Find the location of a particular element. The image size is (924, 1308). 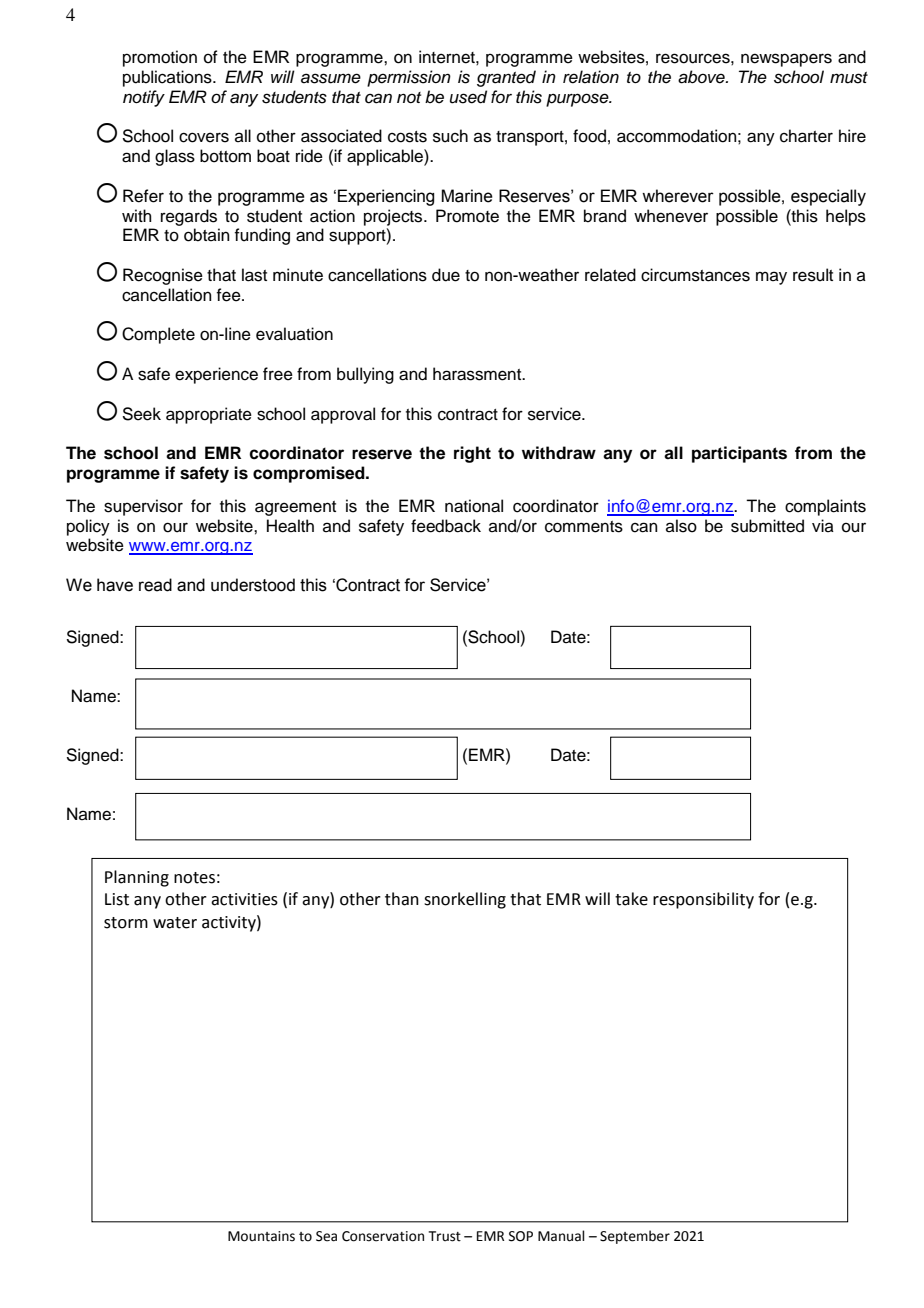

submitted is located at coordinates (767, 526).
